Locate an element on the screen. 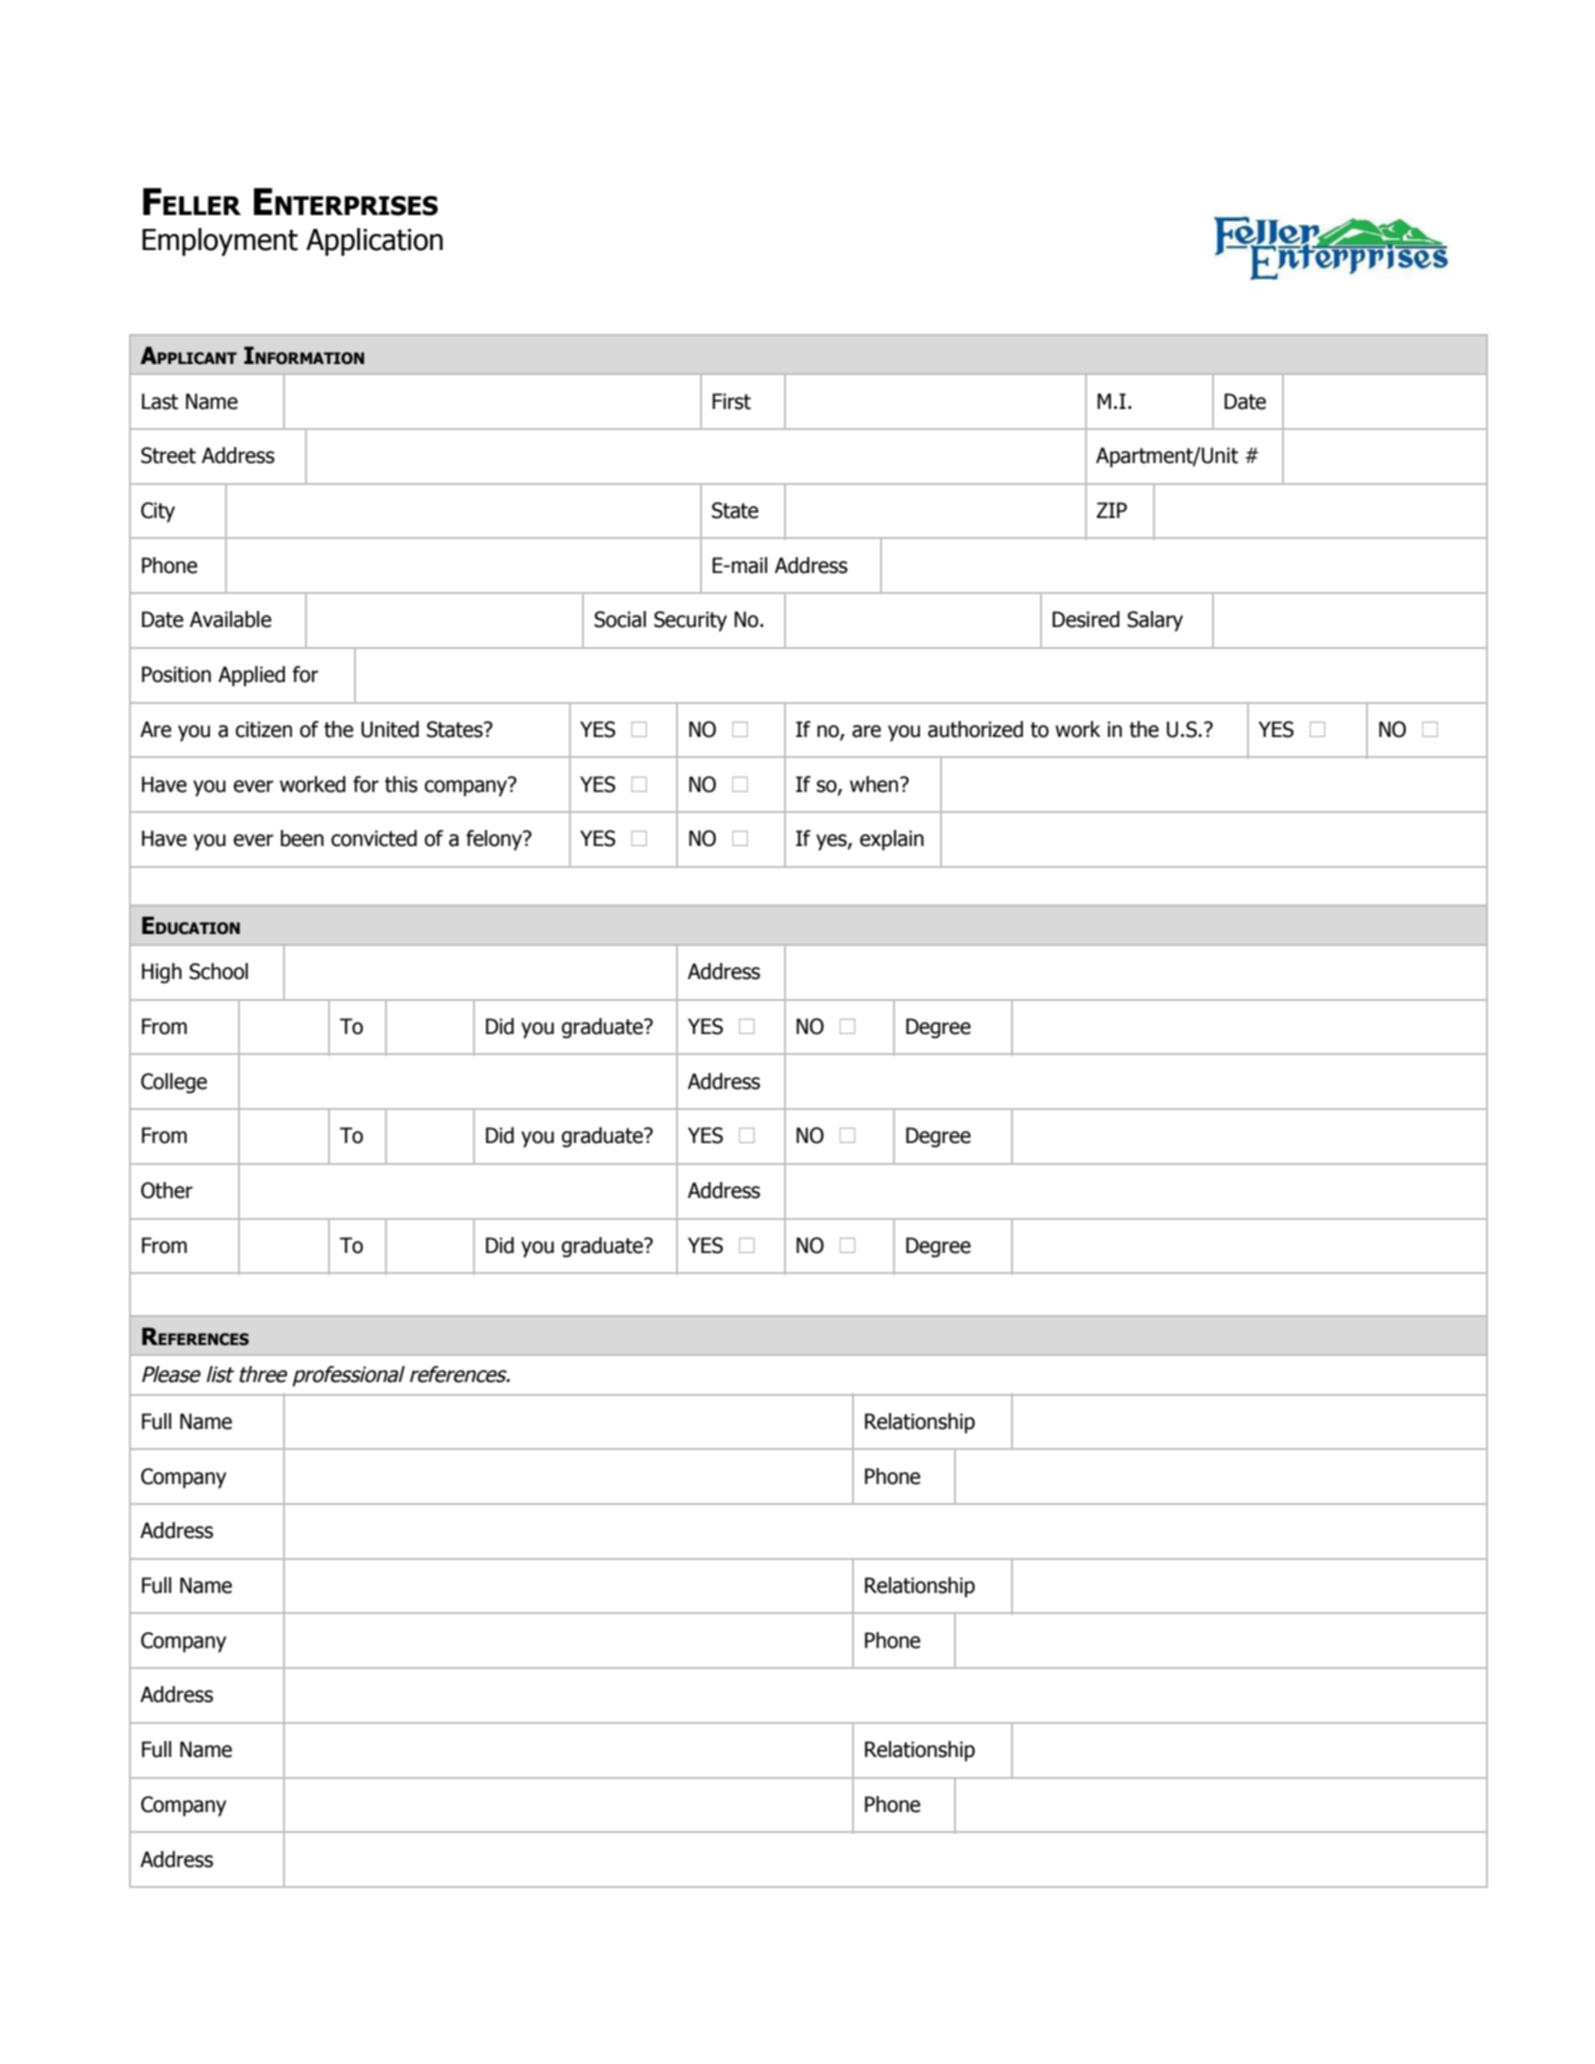 This screenshot has height=2064, width=1595. ZIP is located at coordinates (1112, 510).
